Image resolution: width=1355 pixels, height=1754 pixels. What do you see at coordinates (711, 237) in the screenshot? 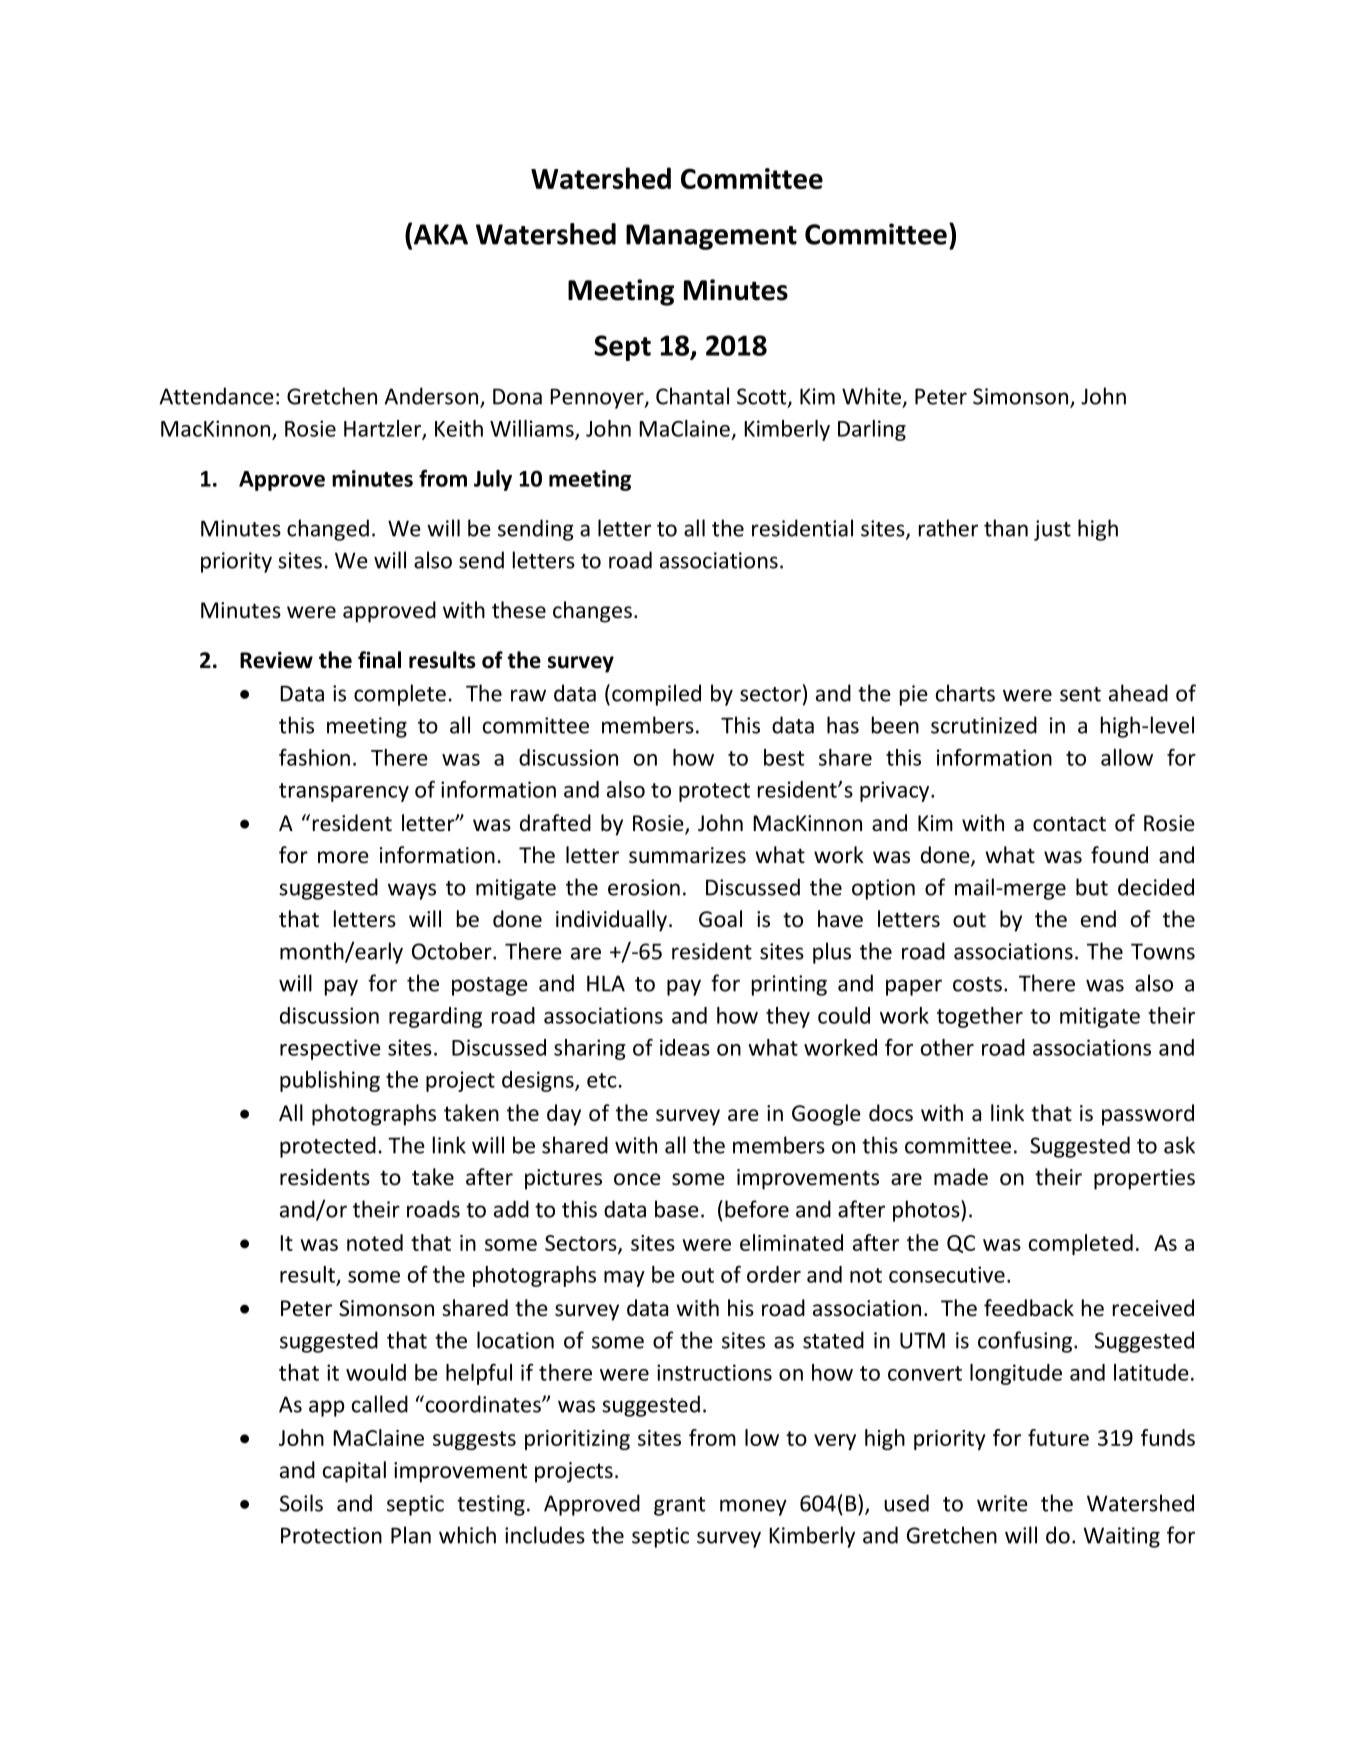
I see `Management` at bounding box center [711, 237].
